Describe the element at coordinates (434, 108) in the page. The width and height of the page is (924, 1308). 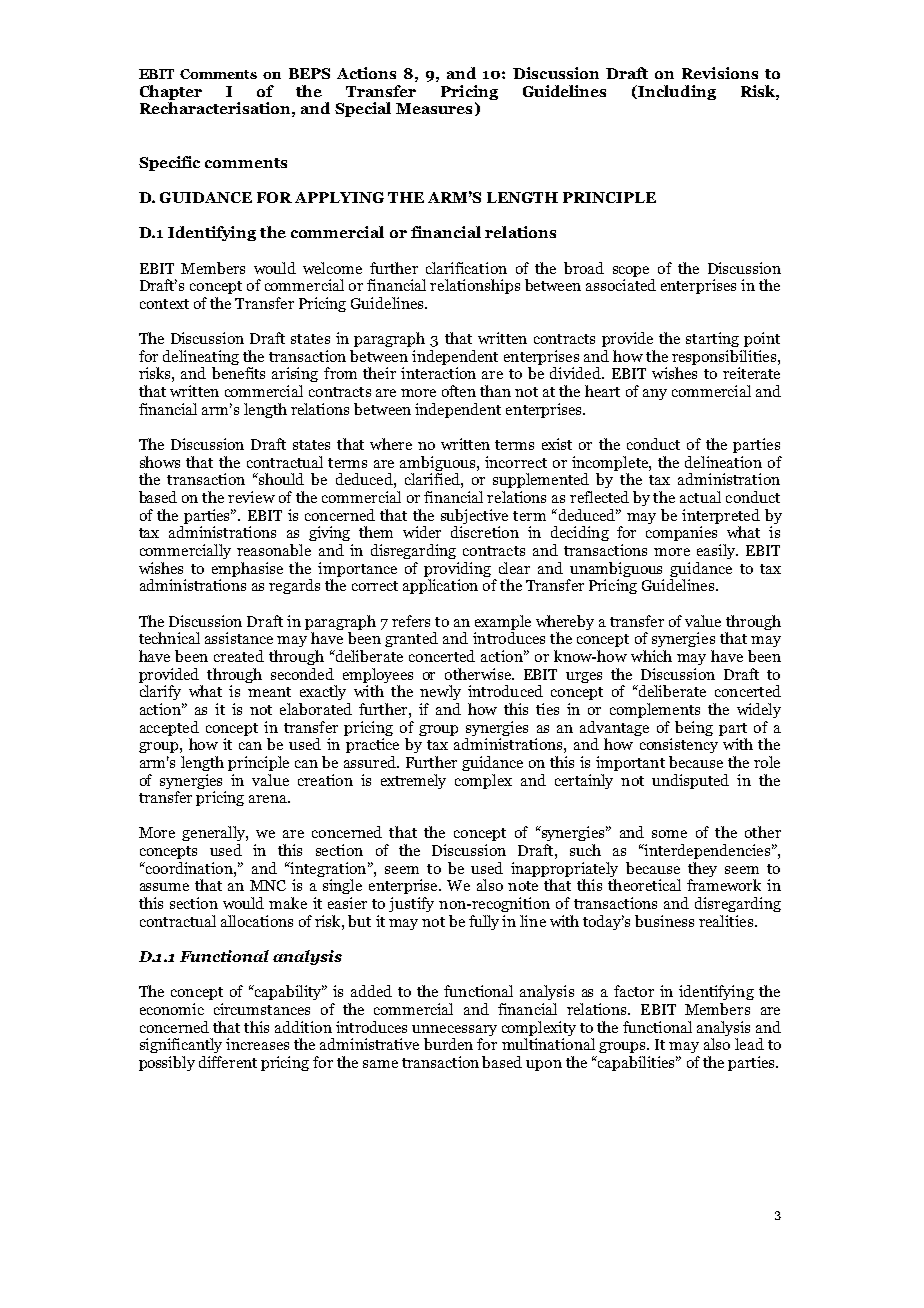
I see `Measures` at that location.
